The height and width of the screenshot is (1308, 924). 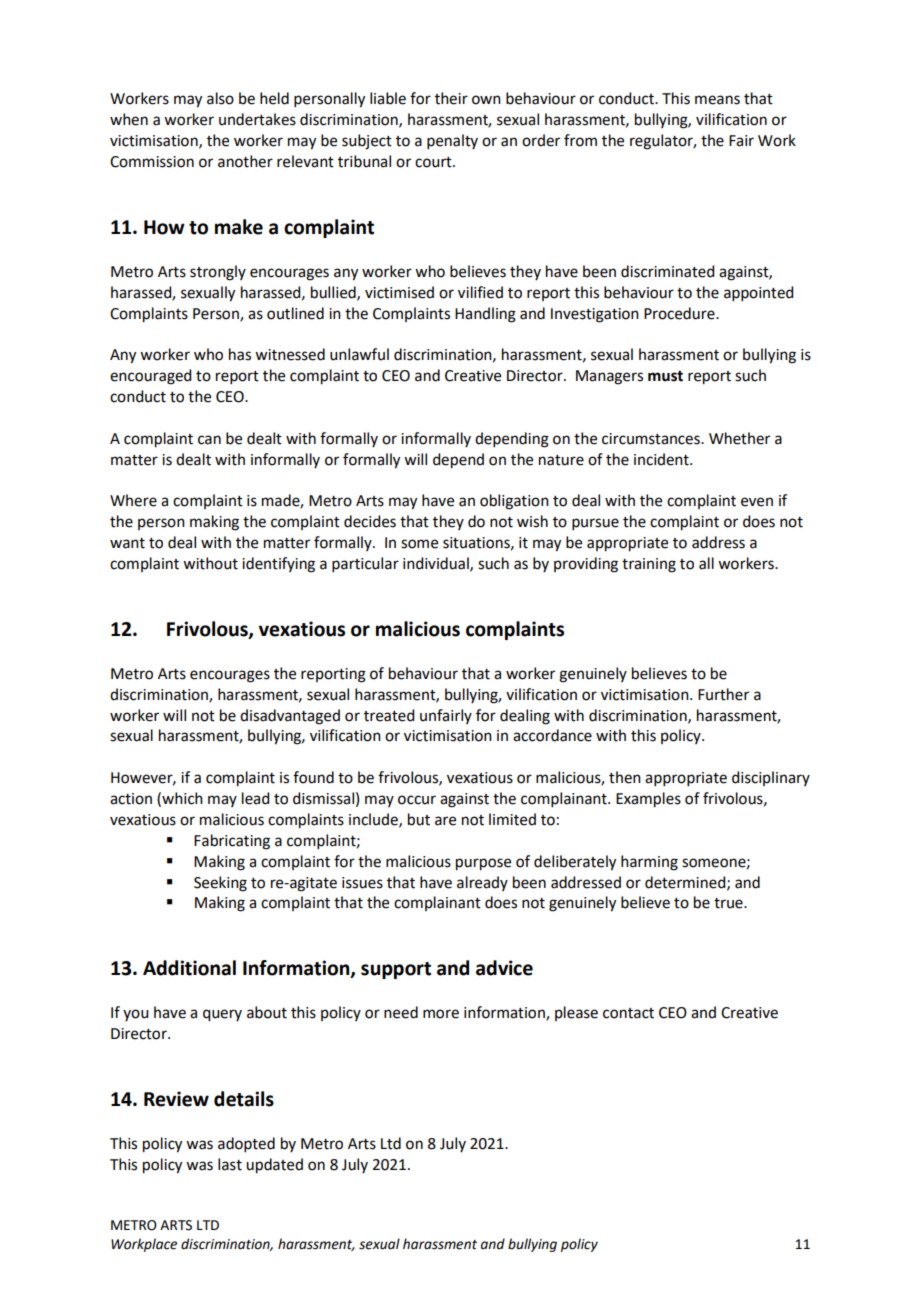 I want to click on are, so click(x=445, y=821).
